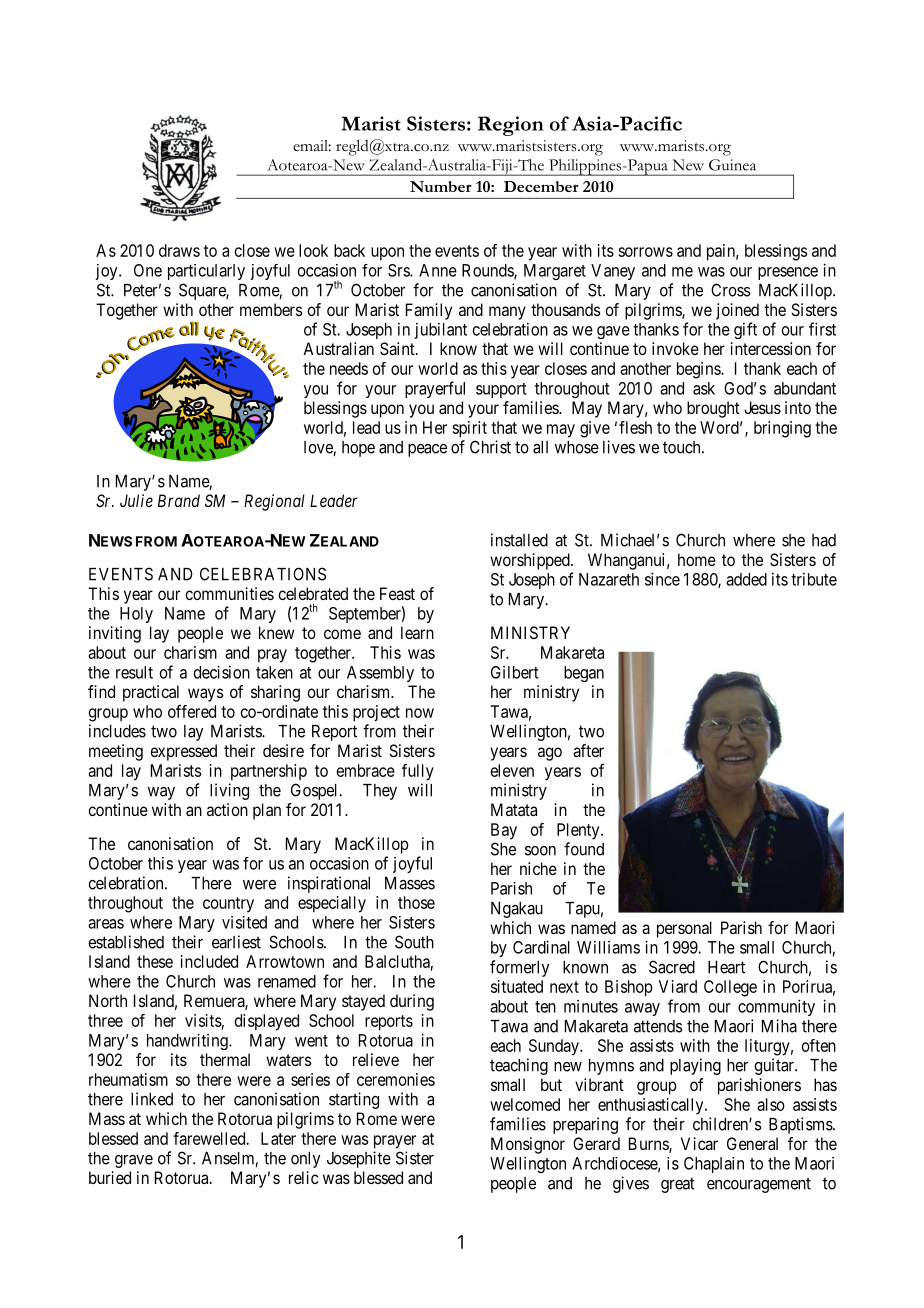 The height and width of the screenshot is (1308, 924). I want to click on ways, so click(205, 695).
